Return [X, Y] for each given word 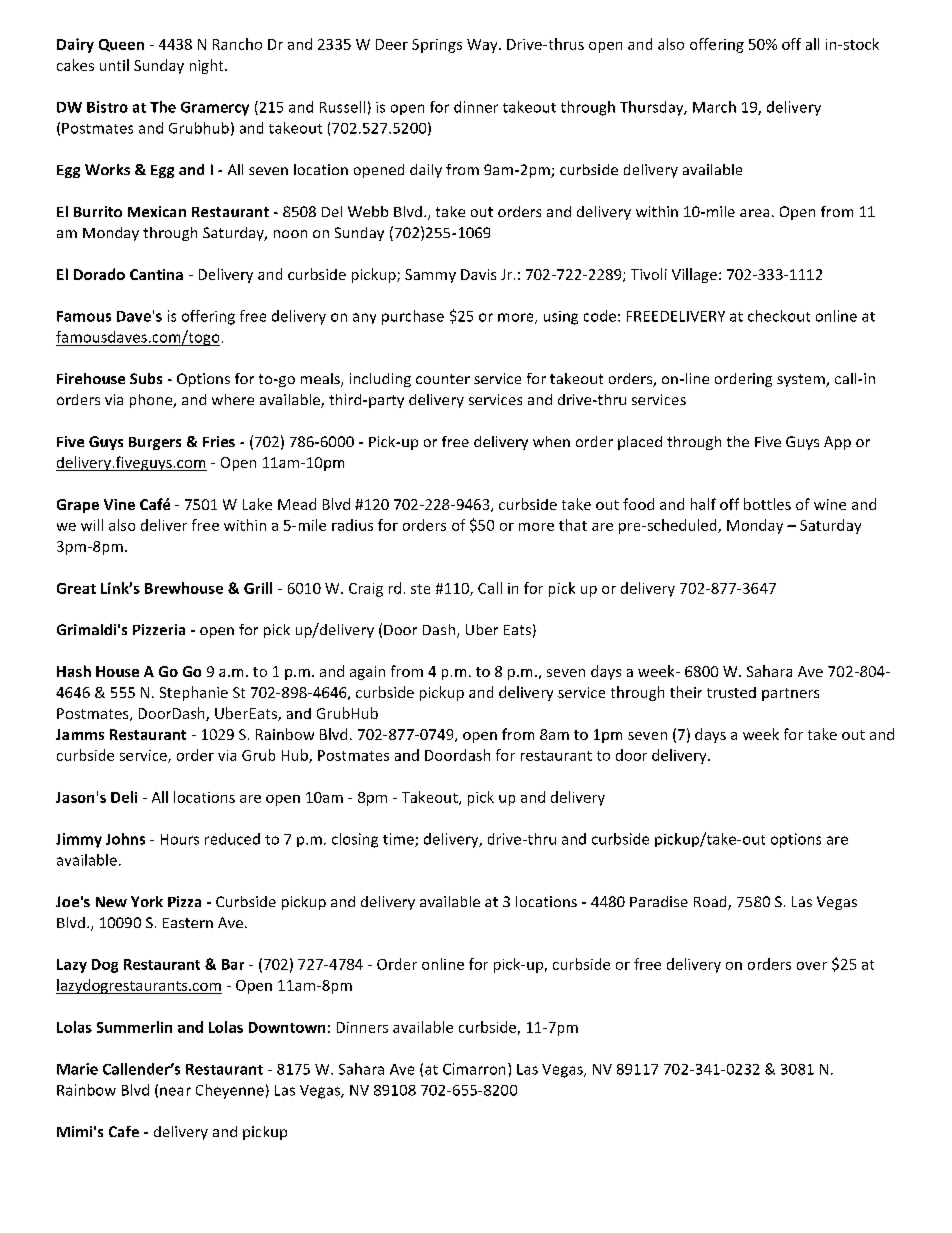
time [399, 840]
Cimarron [474, 1069]
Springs [437, 46]
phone [152, 401]
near [175, 1091]
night [208, 66]
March [714, 107]
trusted [731, 692]
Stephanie [194, 693]
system [802, 380]
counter [443, 379]
